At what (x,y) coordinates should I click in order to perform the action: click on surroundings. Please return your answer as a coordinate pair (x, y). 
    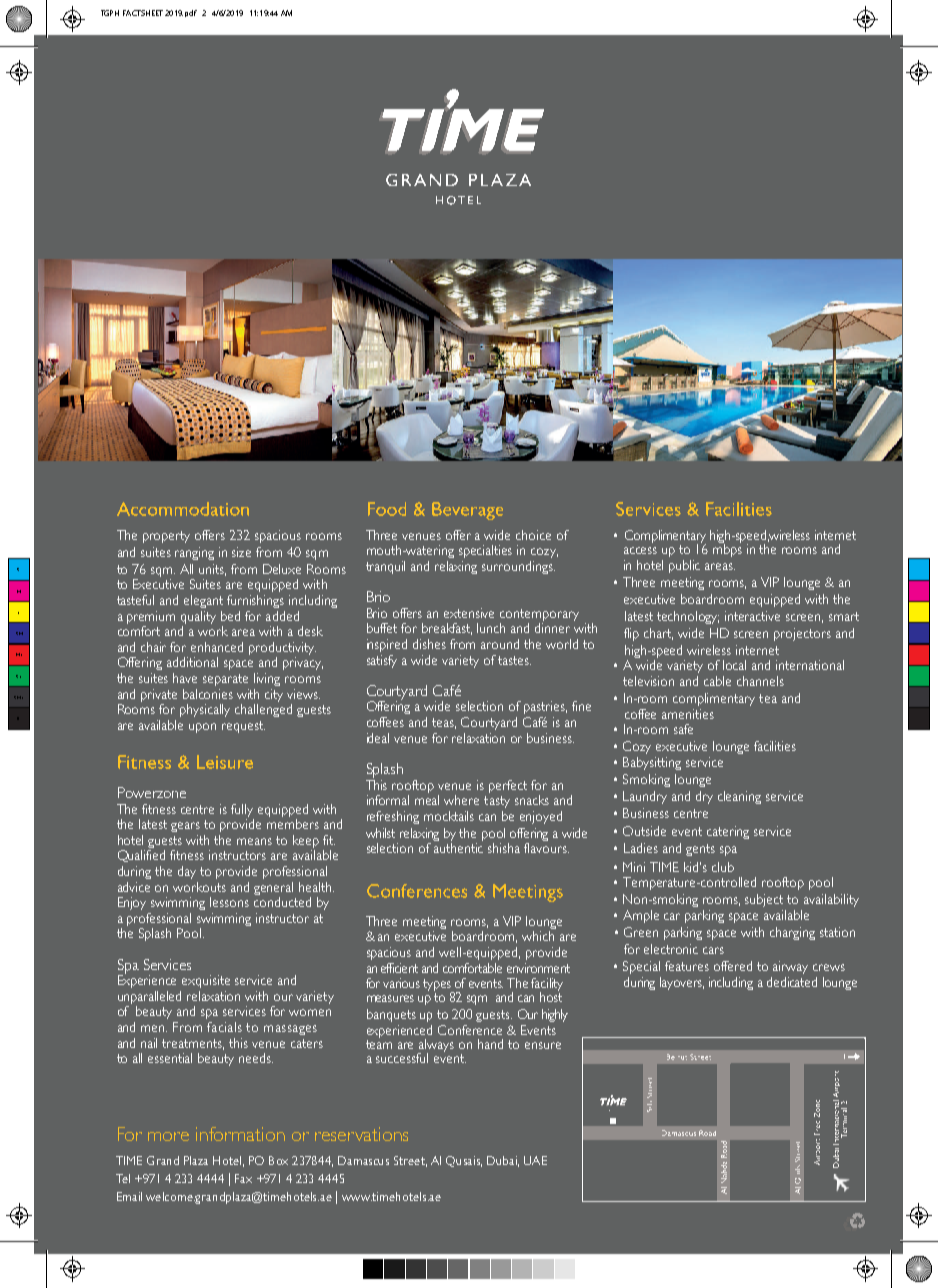
    Looking at the image, I should click on (518, 567).
